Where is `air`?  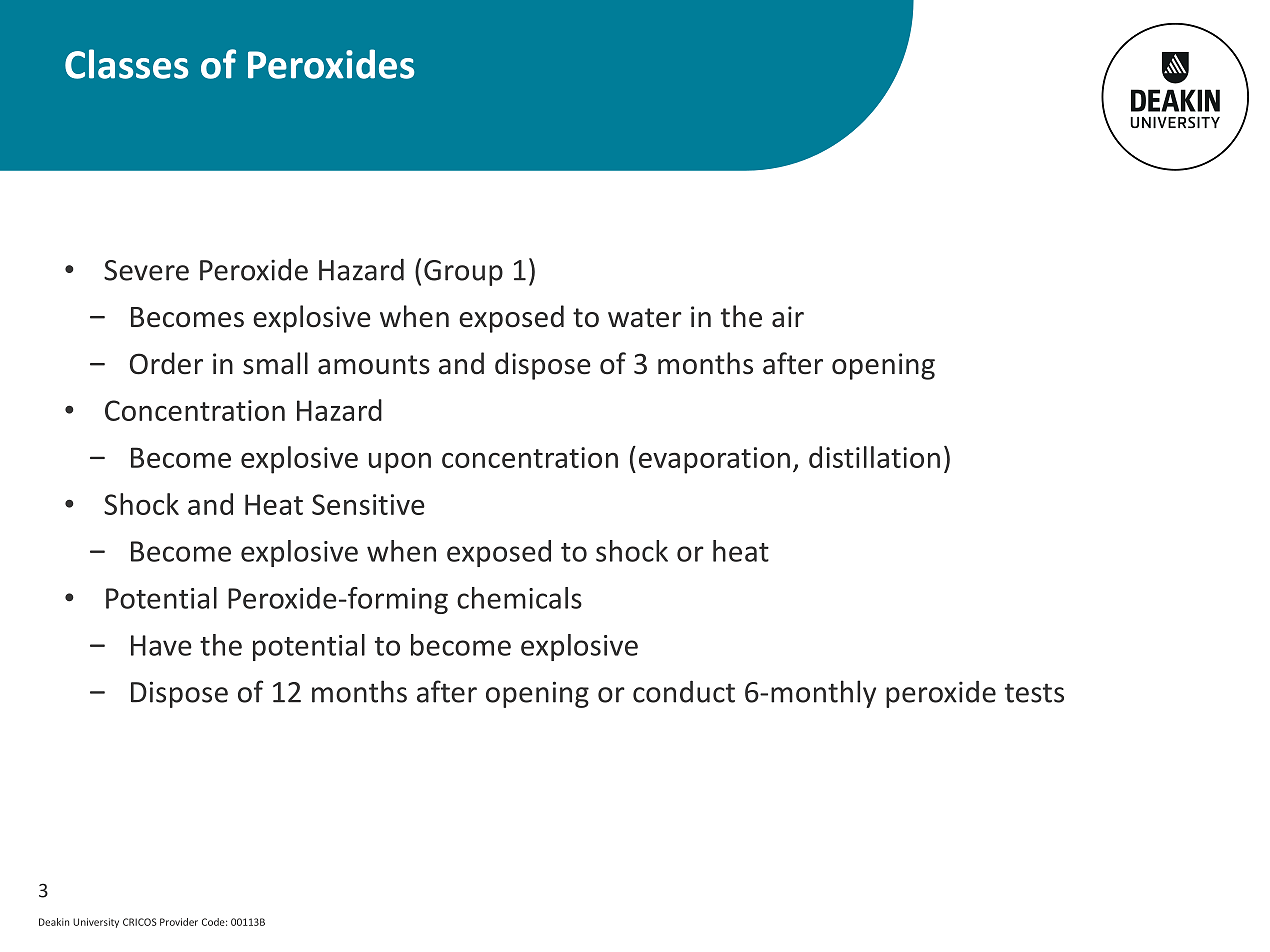 air is located at coordinates (788, 317).
